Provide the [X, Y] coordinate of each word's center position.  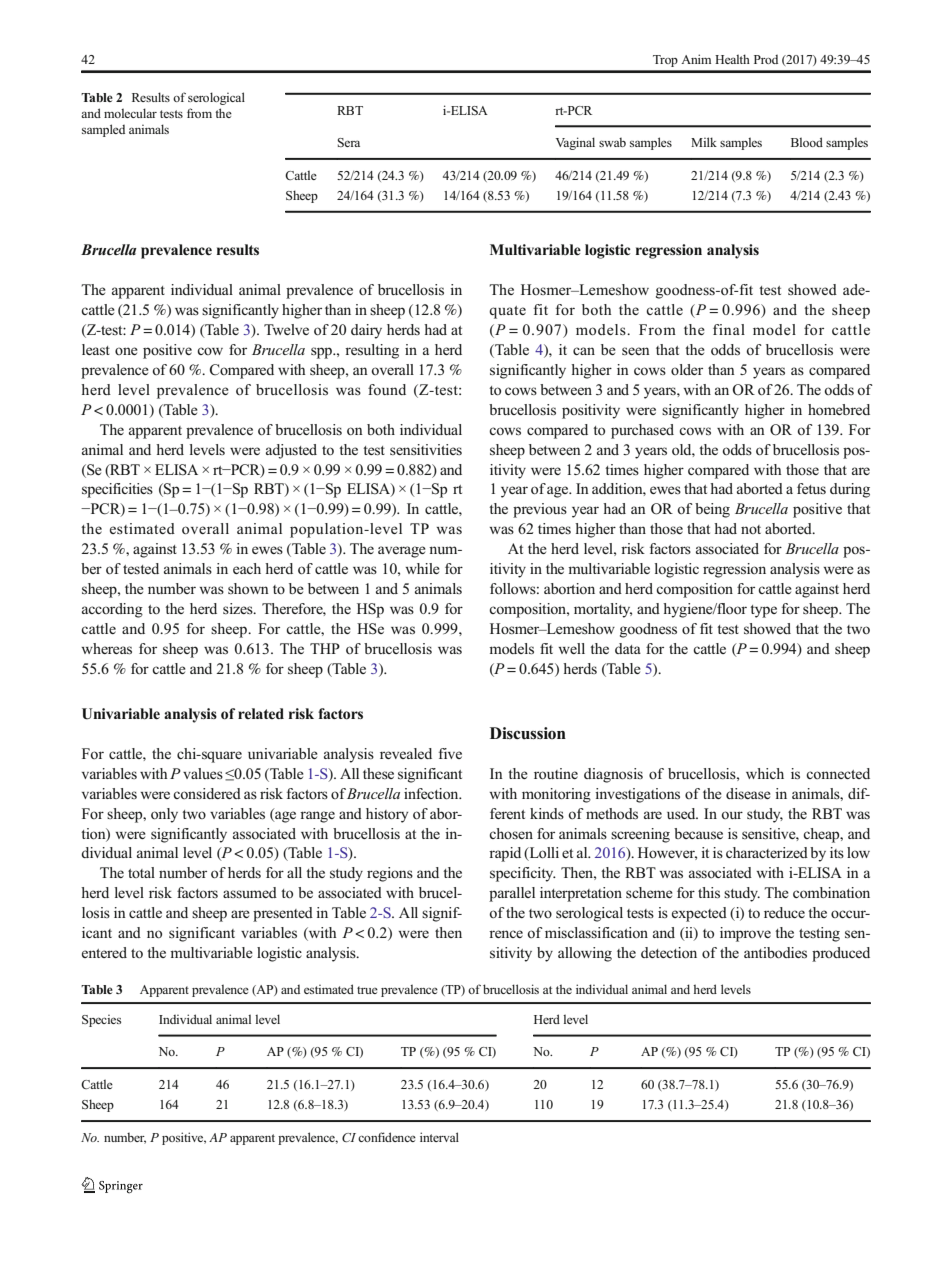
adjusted [291, 451]
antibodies [775, 953]
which [765, 773]
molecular [130, 113]
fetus [811, 488]
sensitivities [426, 449]
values [203, 773]
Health [732, 59]
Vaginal [575, 143]
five [450, 753]
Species [101, 1021]
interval [439, 1137]
